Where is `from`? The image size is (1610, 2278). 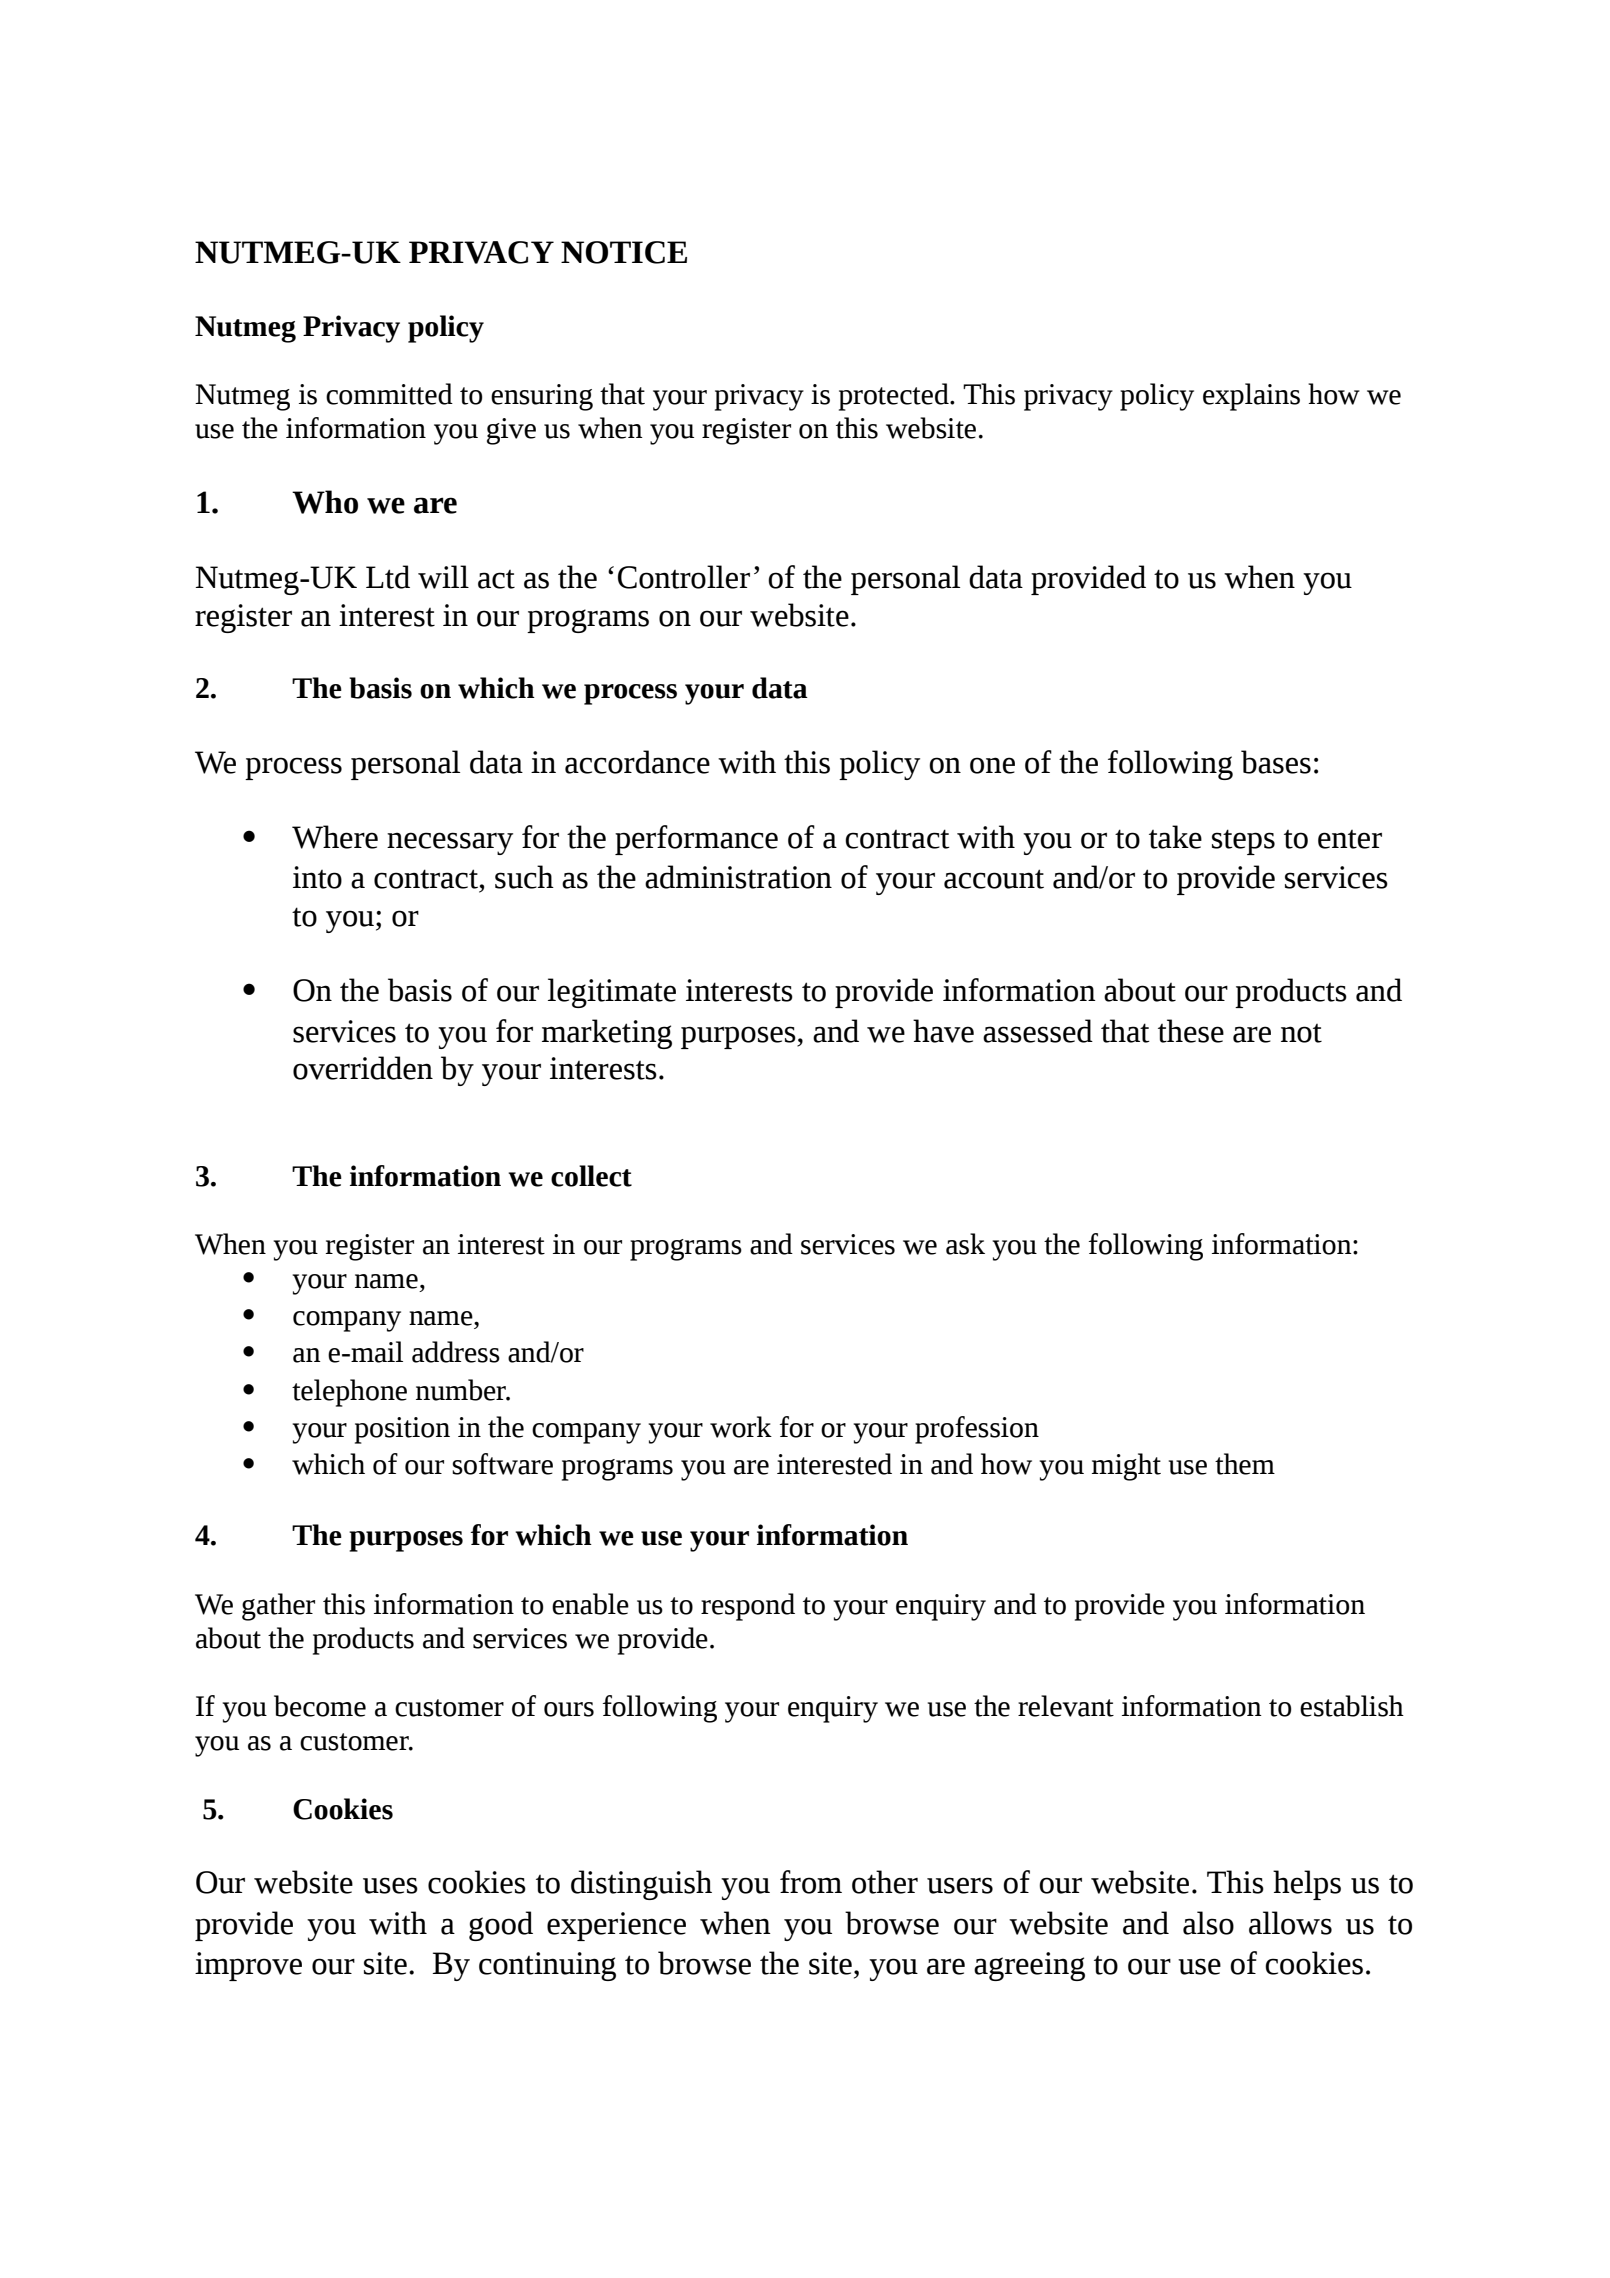
from is located at coordinates (811, 1882).
